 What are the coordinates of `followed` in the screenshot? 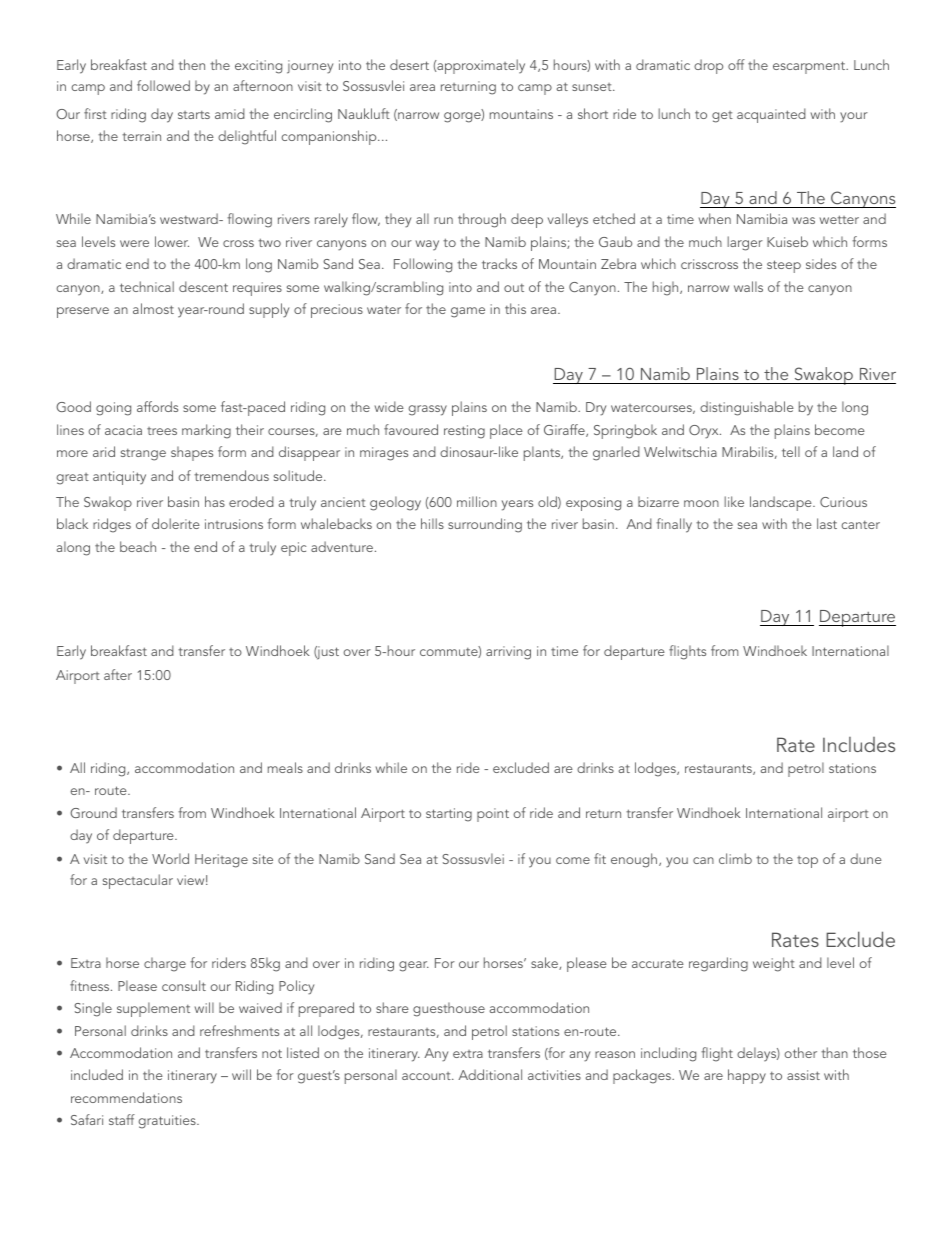 It's located at (163, 85).
